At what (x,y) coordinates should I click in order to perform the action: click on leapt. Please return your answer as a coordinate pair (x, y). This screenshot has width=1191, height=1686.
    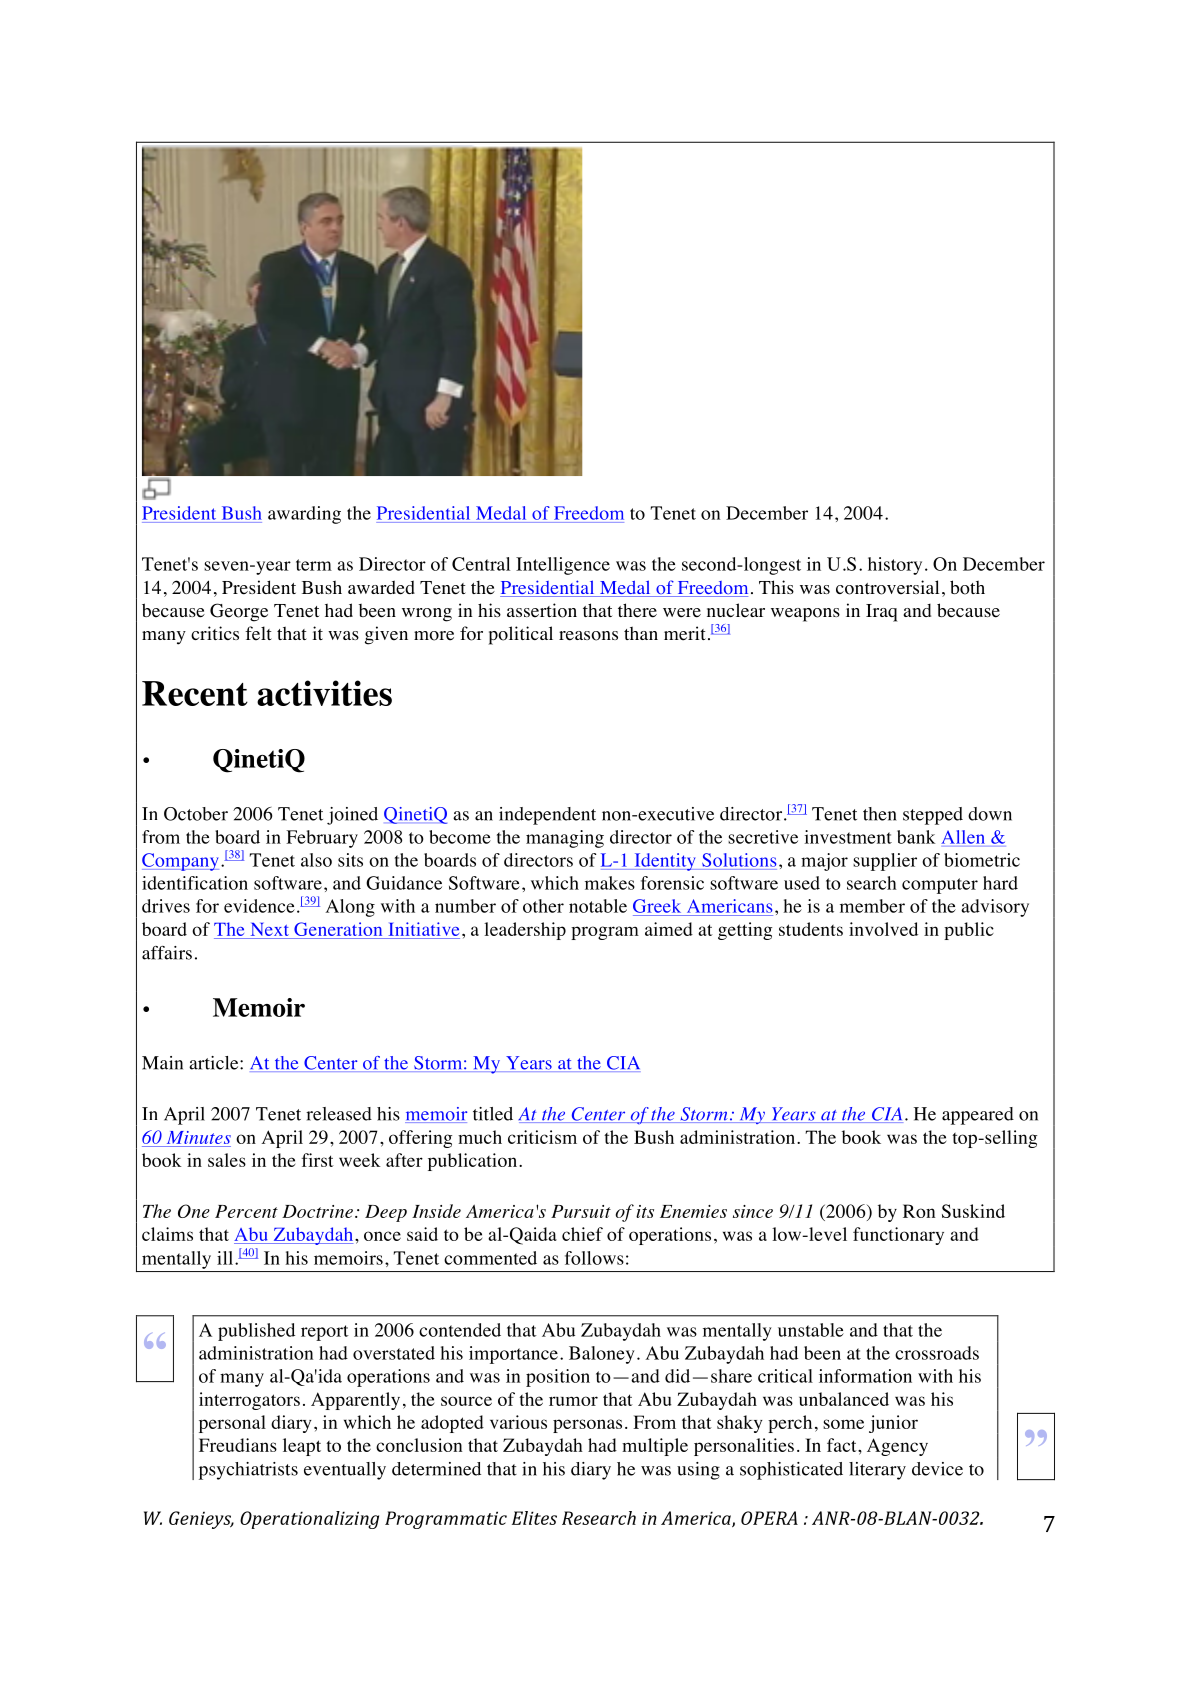
    Looking at the image, I should click on (302, 1447).
